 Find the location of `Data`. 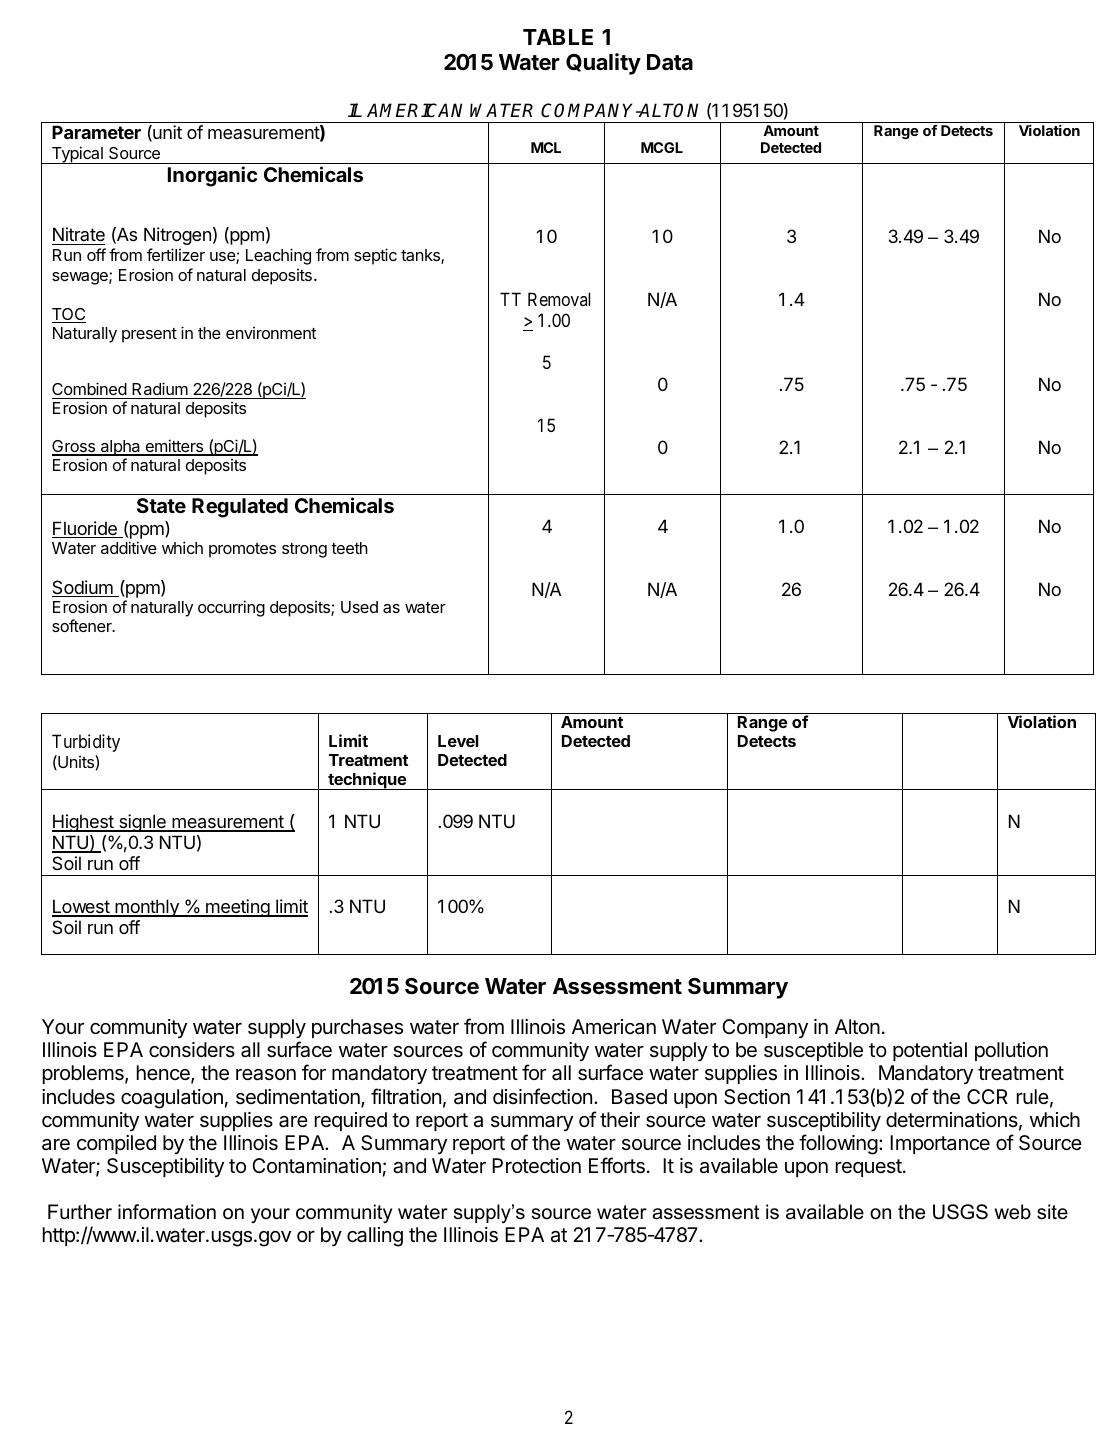

Data is located at coordinates (670, 62).
